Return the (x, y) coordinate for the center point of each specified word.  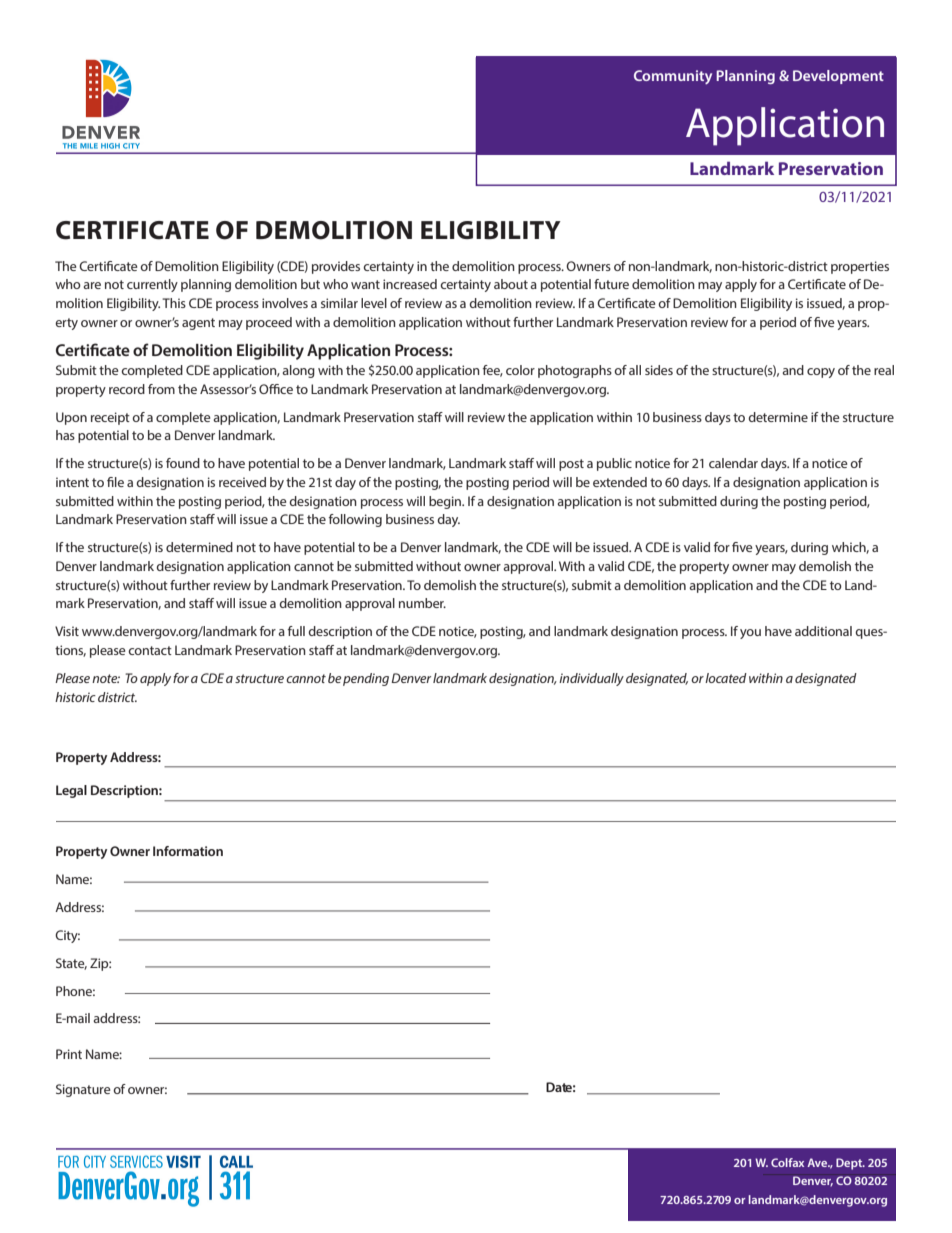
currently (152, 285)
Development (838, 77)
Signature (83, 1090)
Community (673, 77)
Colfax (787, 1162)
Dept (850, 1164)
